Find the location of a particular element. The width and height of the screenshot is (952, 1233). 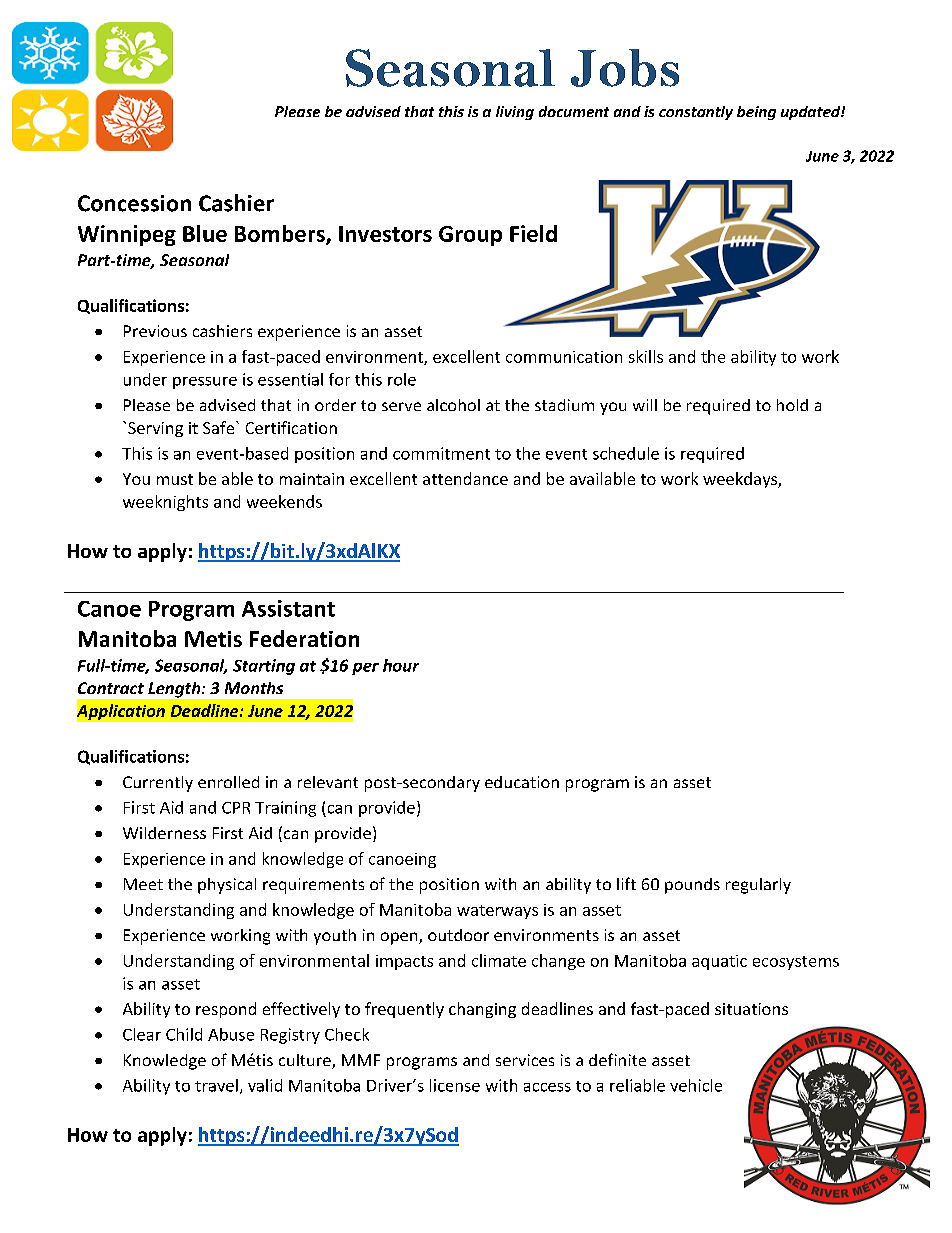

pounds is located at coordinates (692, 886).
